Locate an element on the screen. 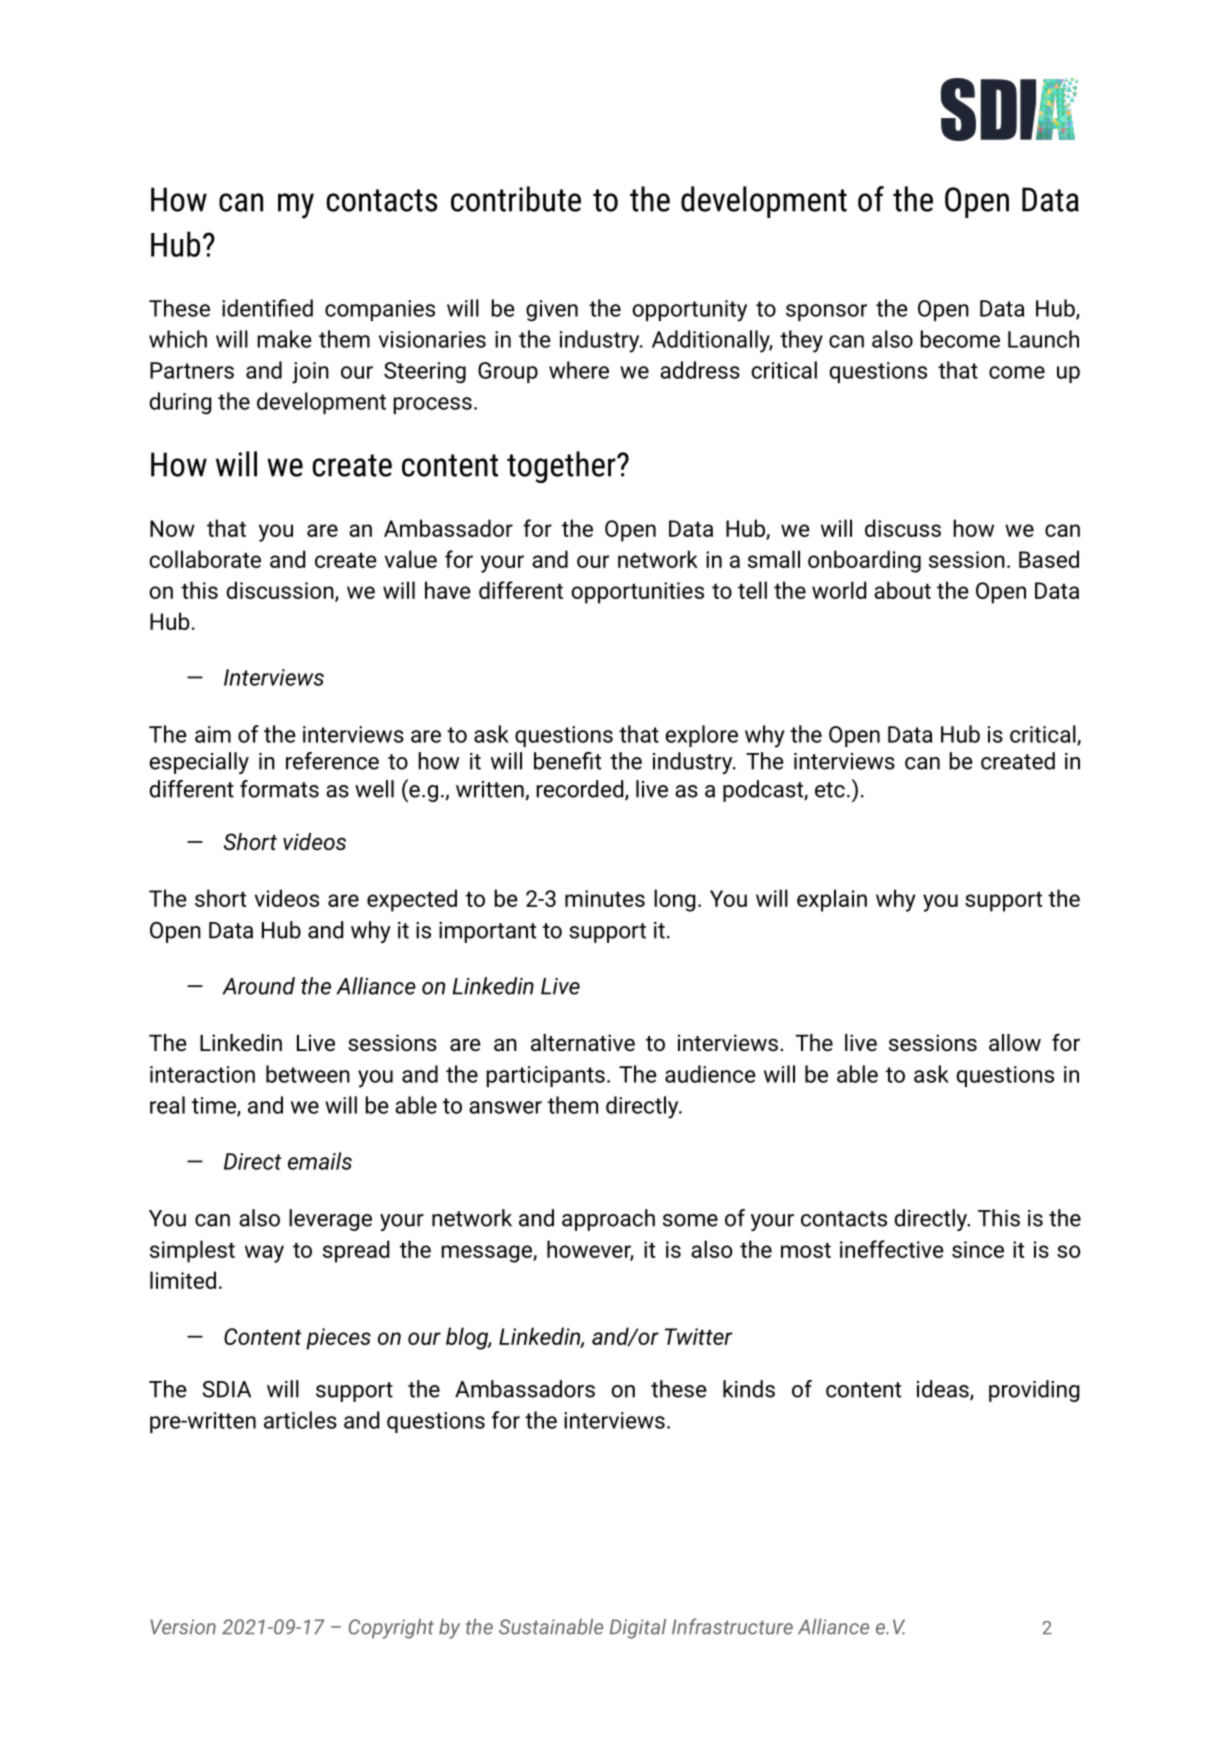 The height and width of the screenshot is (1741, 1232). sponsor is located at coordinates (826, 312).
